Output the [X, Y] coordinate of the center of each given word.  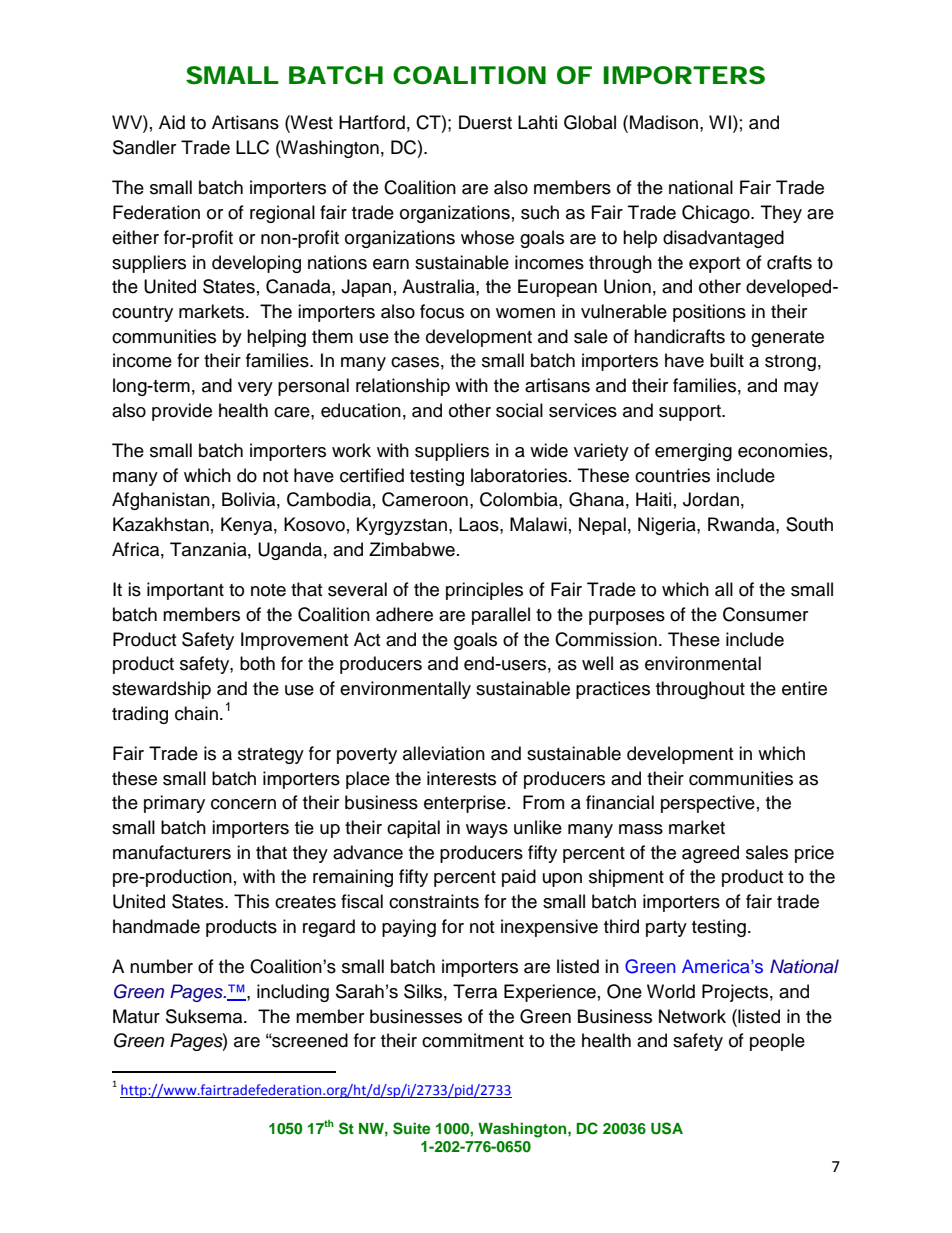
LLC [252, 147]
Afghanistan [161, 501]
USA [667, 1128]
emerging [693, 452]
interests [461, 778]
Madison [664, 122]
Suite [412, 1128]
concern [243, 804]
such [540, 212]
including [293, 993]
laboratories [520, 475]
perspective [708, 804]
